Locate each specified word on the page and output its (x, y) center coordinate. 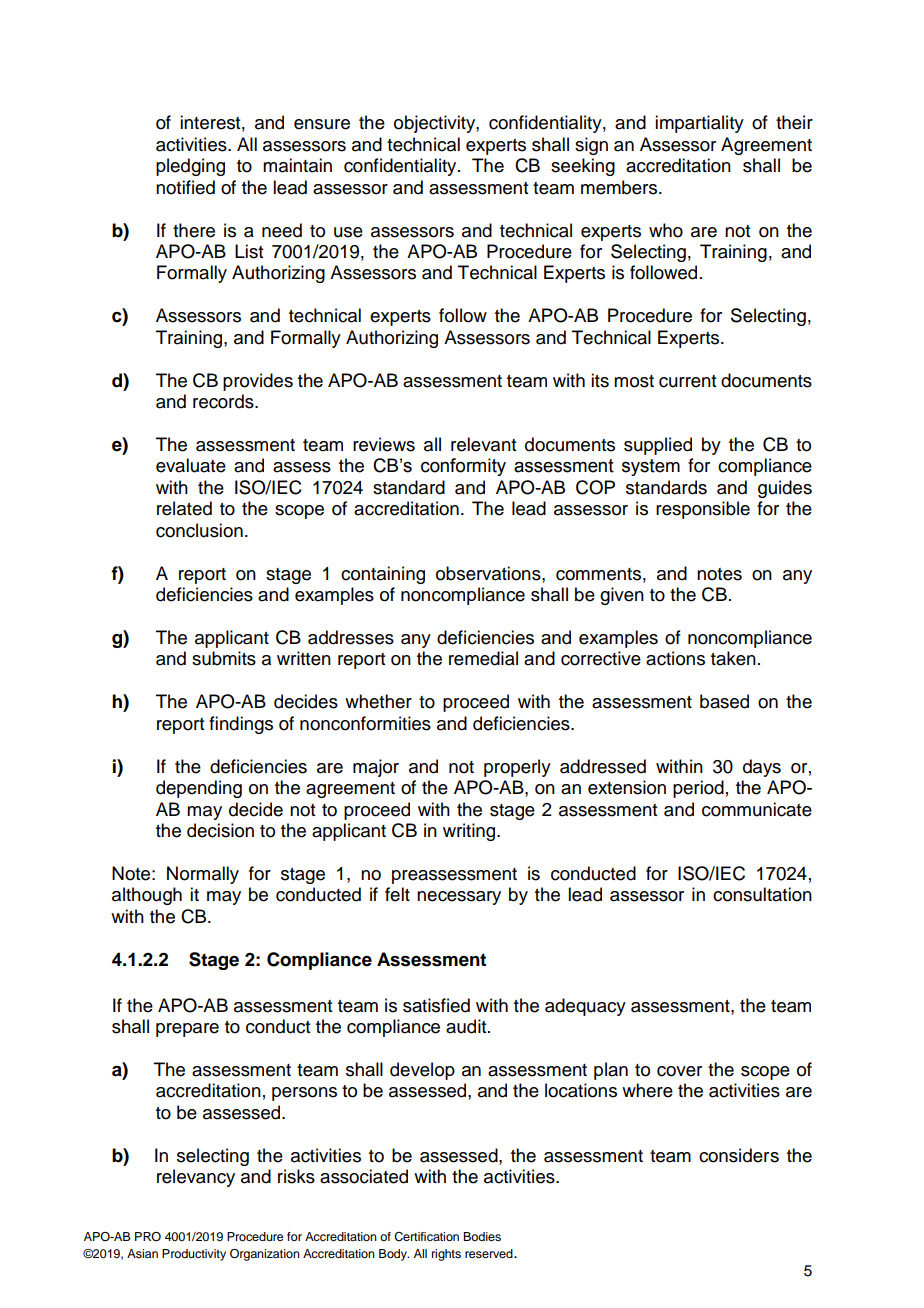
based (724, 701)
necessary (459, 898)
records (224, 401)
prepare (187, 1030)
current (687, 381)
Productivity (194, 1255)
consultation (762, 894)
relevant (483, 444)
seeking (583, 167)
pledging (190, 167)
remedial (483, 658)
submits (224, 658)
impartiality (699, 124)
